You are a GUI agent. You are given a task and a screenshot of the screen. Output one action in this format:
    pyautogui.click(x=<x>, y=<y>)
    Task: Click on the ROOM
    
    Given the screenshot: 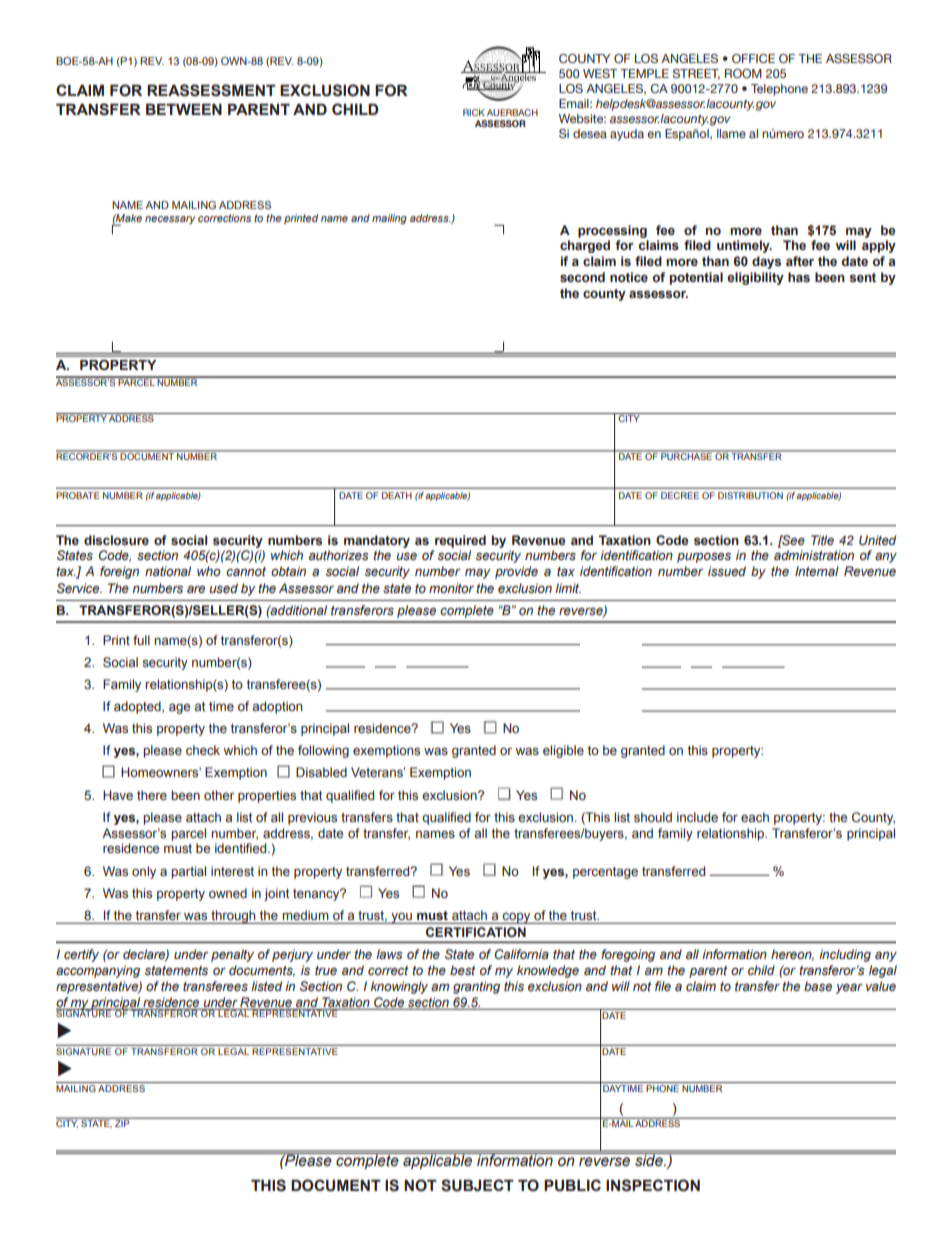 What is the action you would take?
    pyautogui.click(x=743, y=73)
